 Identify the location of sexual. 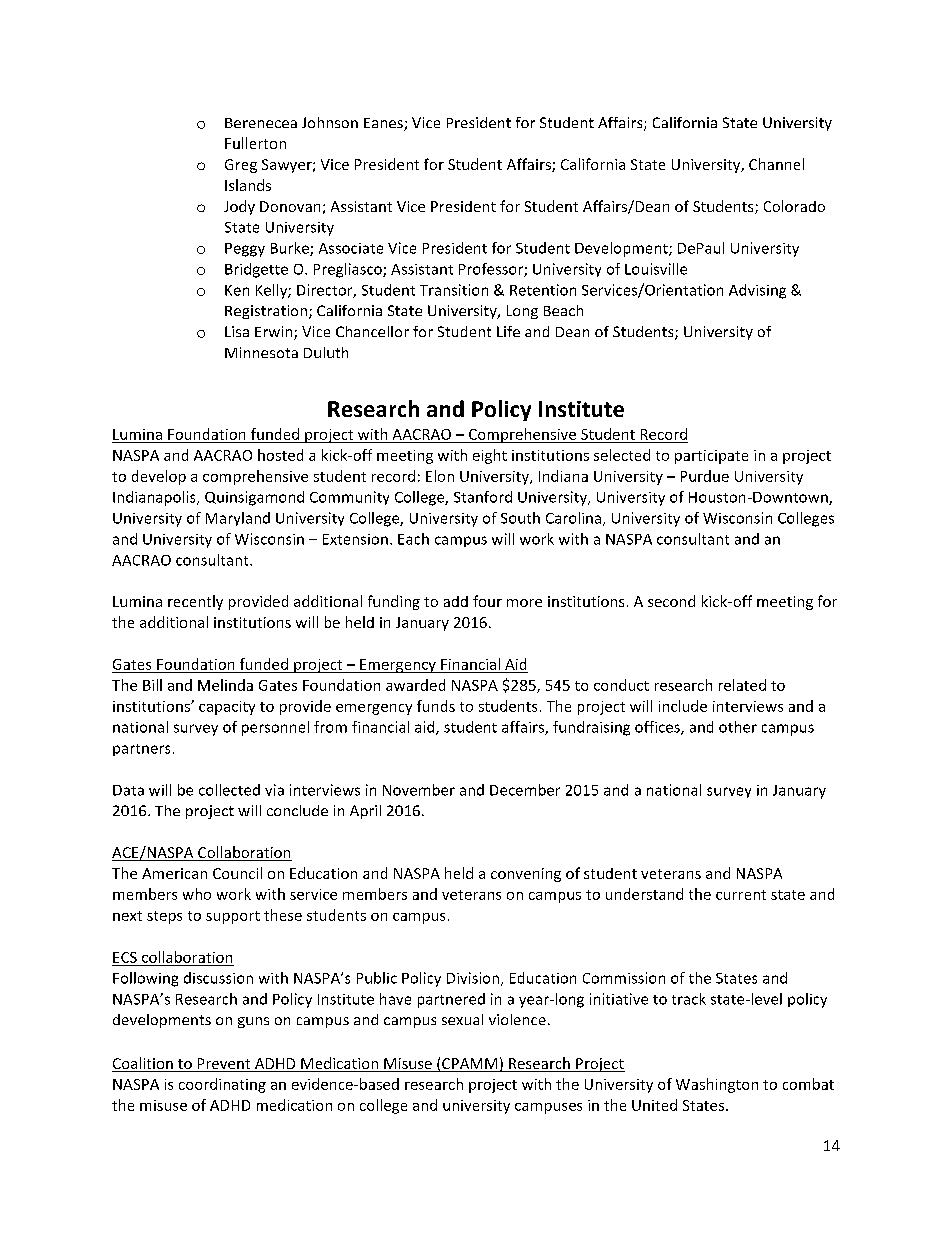
(462, 1019).
